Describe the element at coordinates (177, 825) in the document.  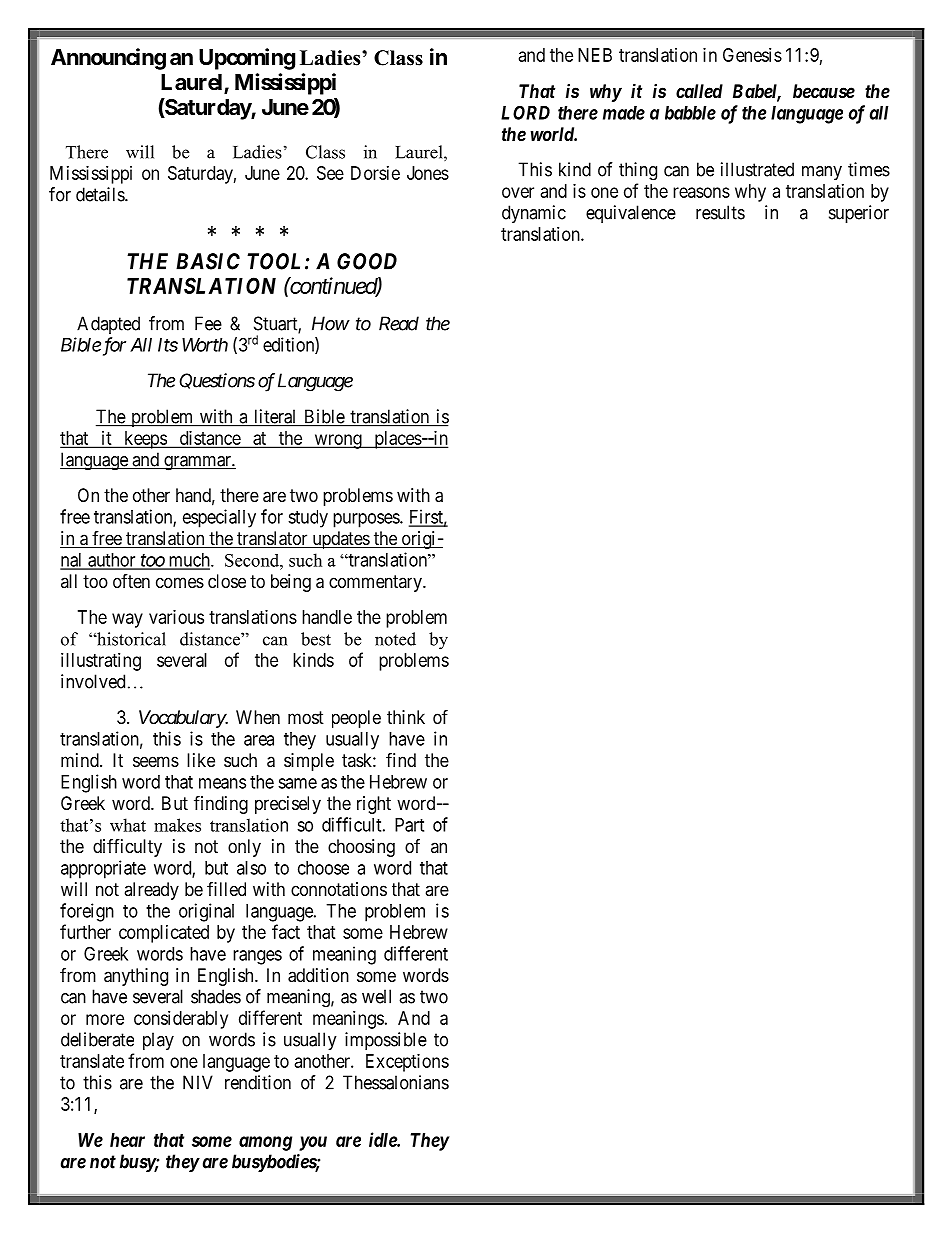
I see `makes` at that location.
